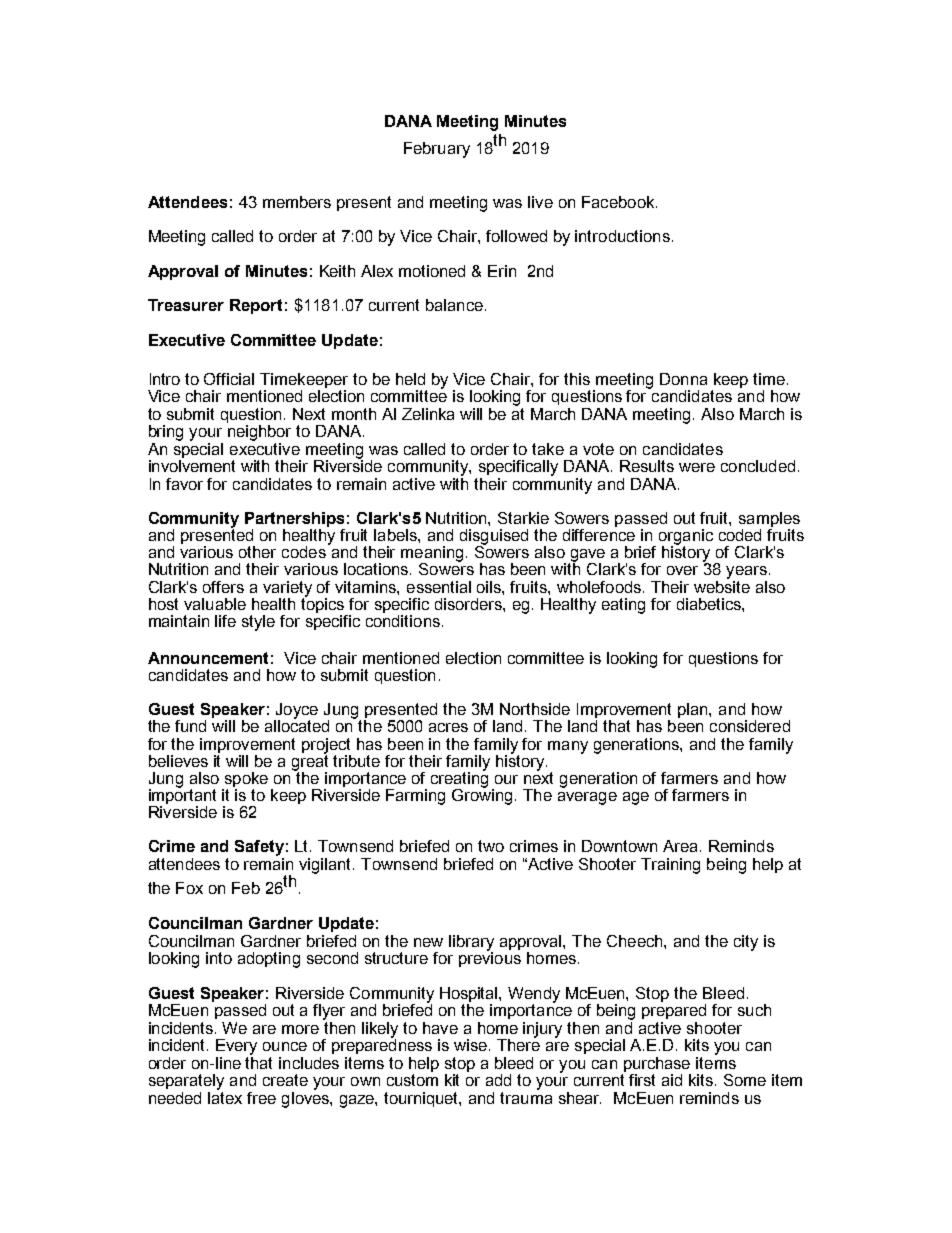  What do you see at coordinates (439, 587) in the document?
I see `essential` at bounding box center [439, 587].
